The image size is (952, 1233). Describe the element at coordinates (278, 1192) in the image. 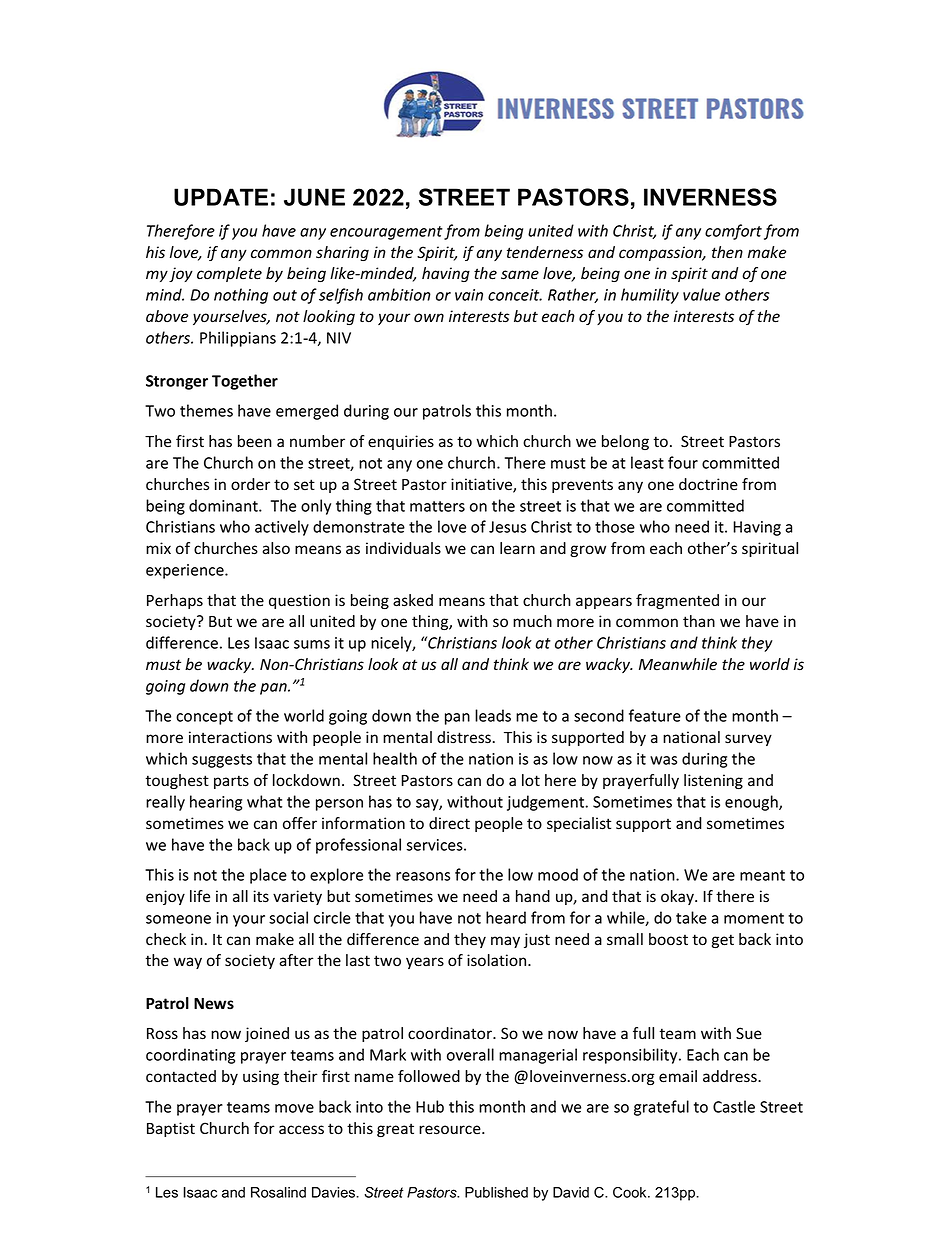

I see `Rosalind` at that location.
